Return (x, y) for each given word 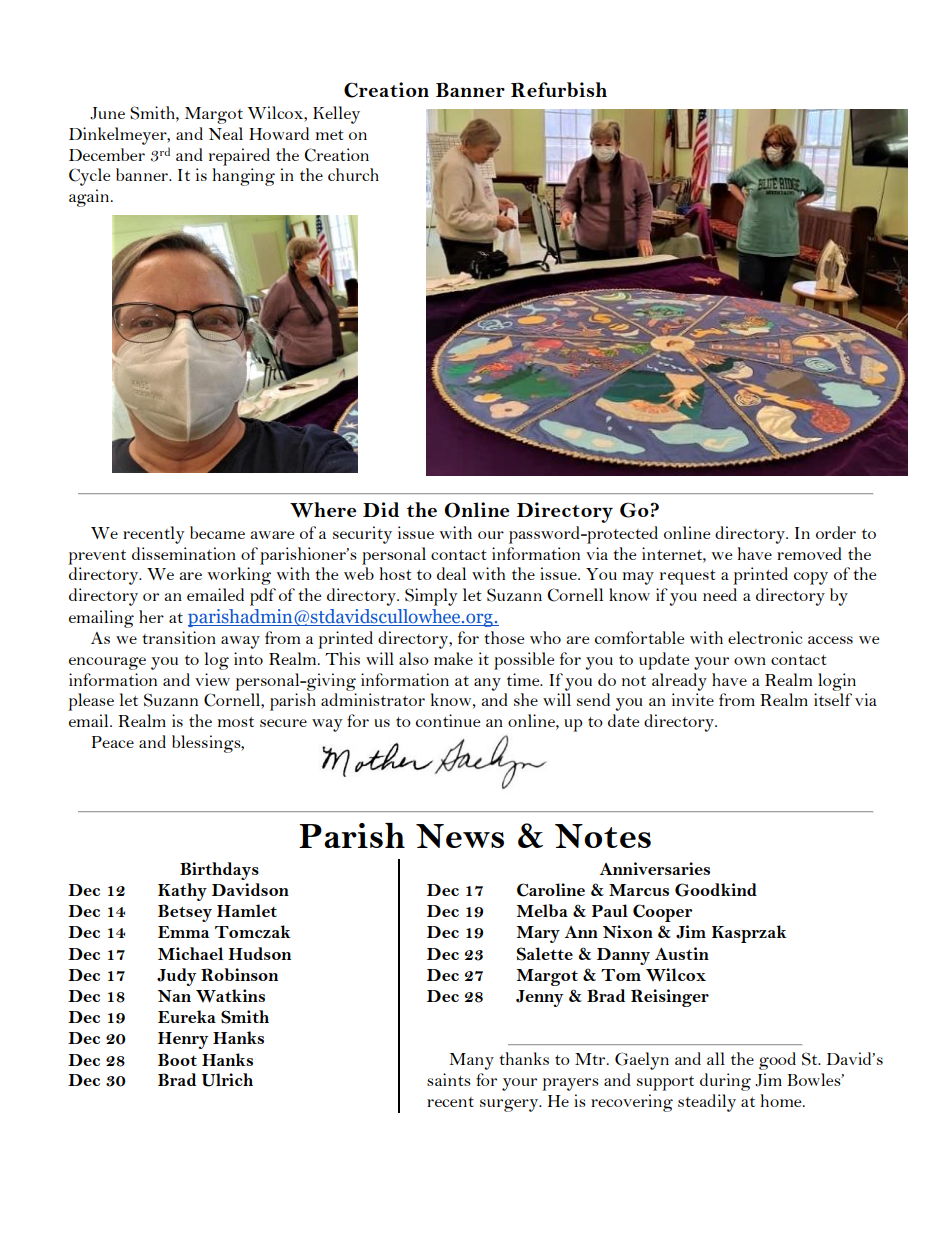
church (353, 174)
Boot (177, 1059)
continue (448, 720)
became (217, 532)
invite (693, 699)
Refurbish (559, 89)
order (836, 532)
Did (381, 509)
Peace (113, 742)
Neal (226, 133)
